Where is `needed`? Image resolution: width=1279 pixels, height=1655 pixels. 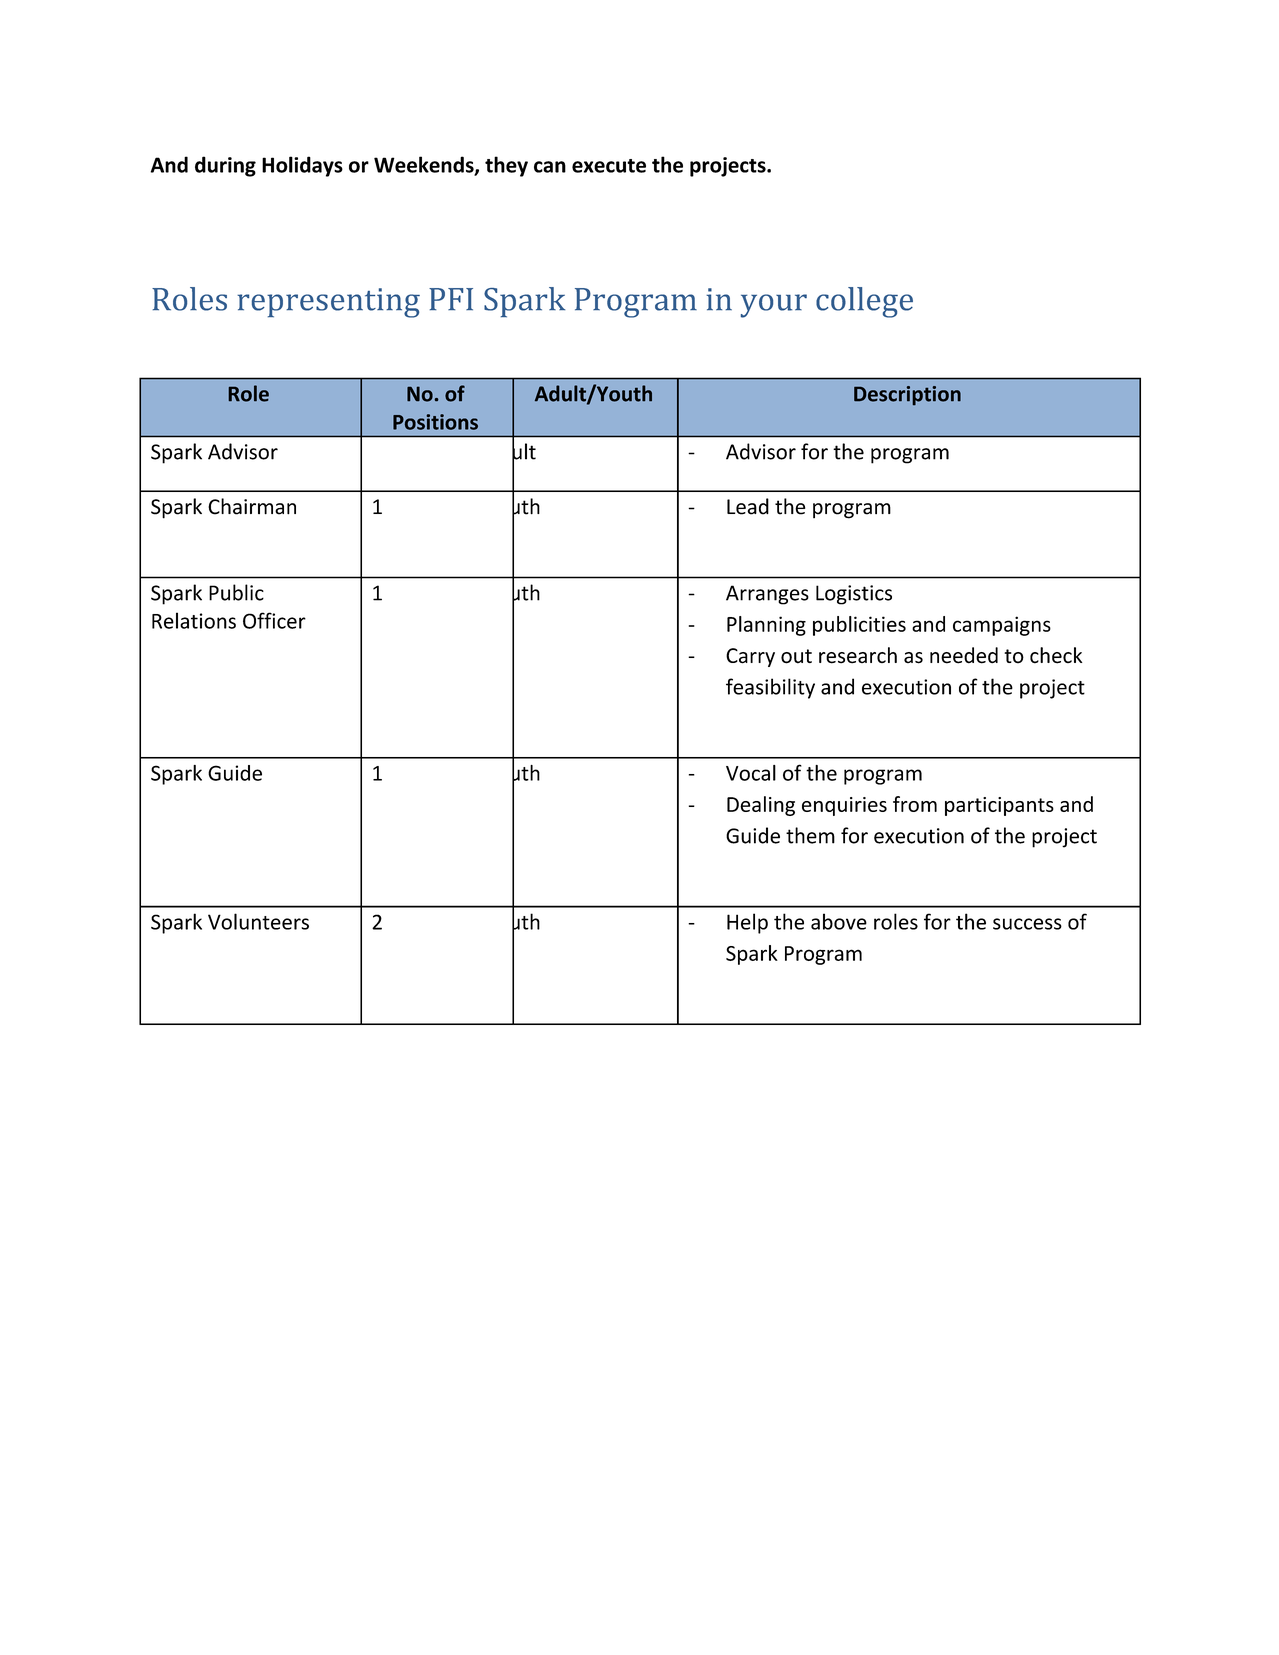 needed is located at coordinates (964, 655).
